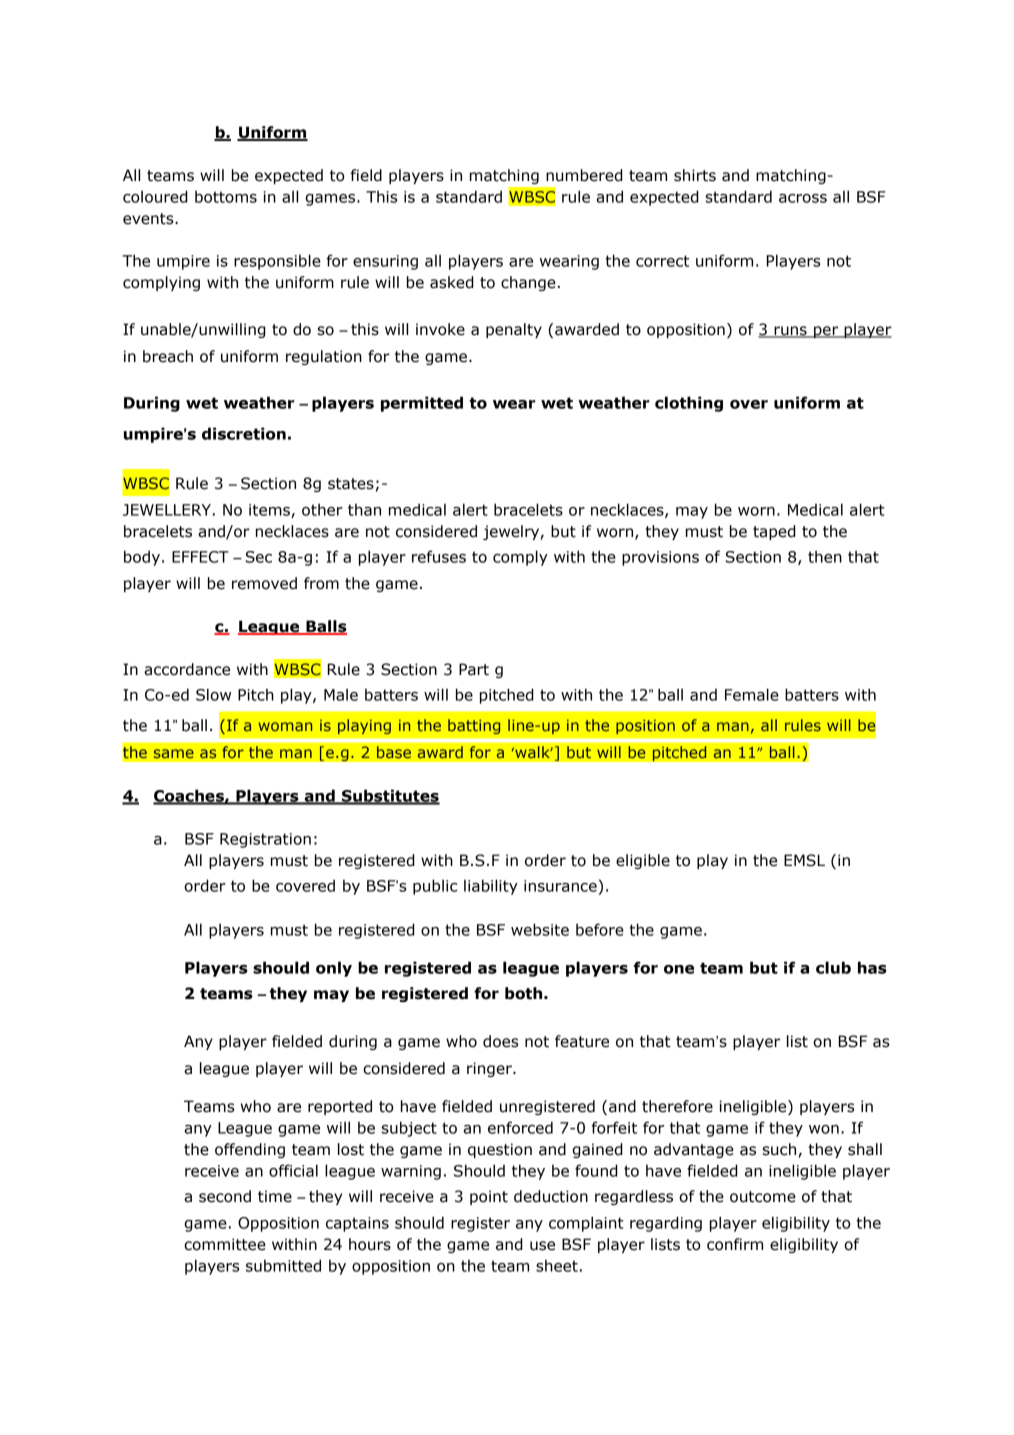  What do you see at coordinates (872, 967) in the page?
I see `has` at bounding box center [872, 967].
